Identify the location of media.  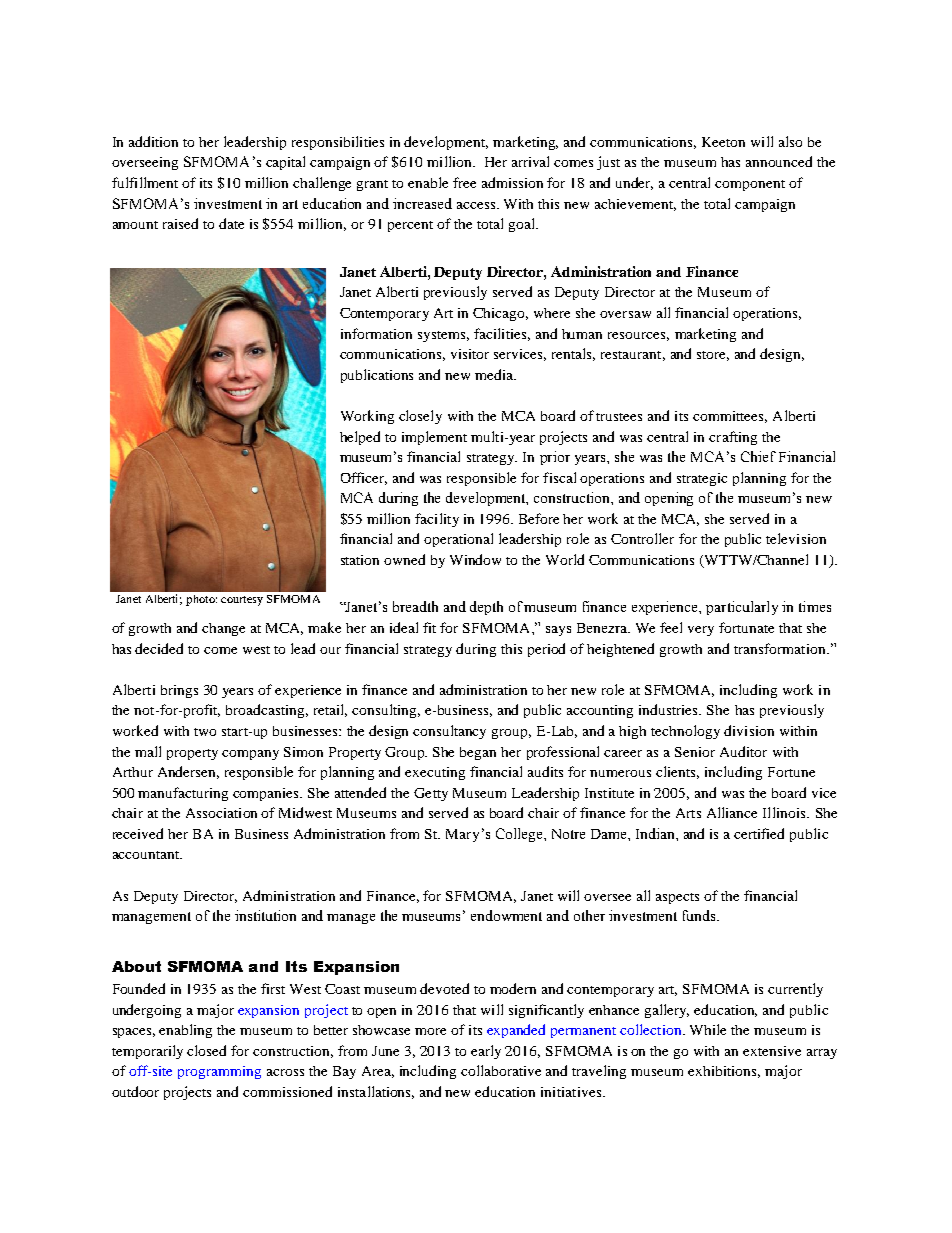
(495, 374).
